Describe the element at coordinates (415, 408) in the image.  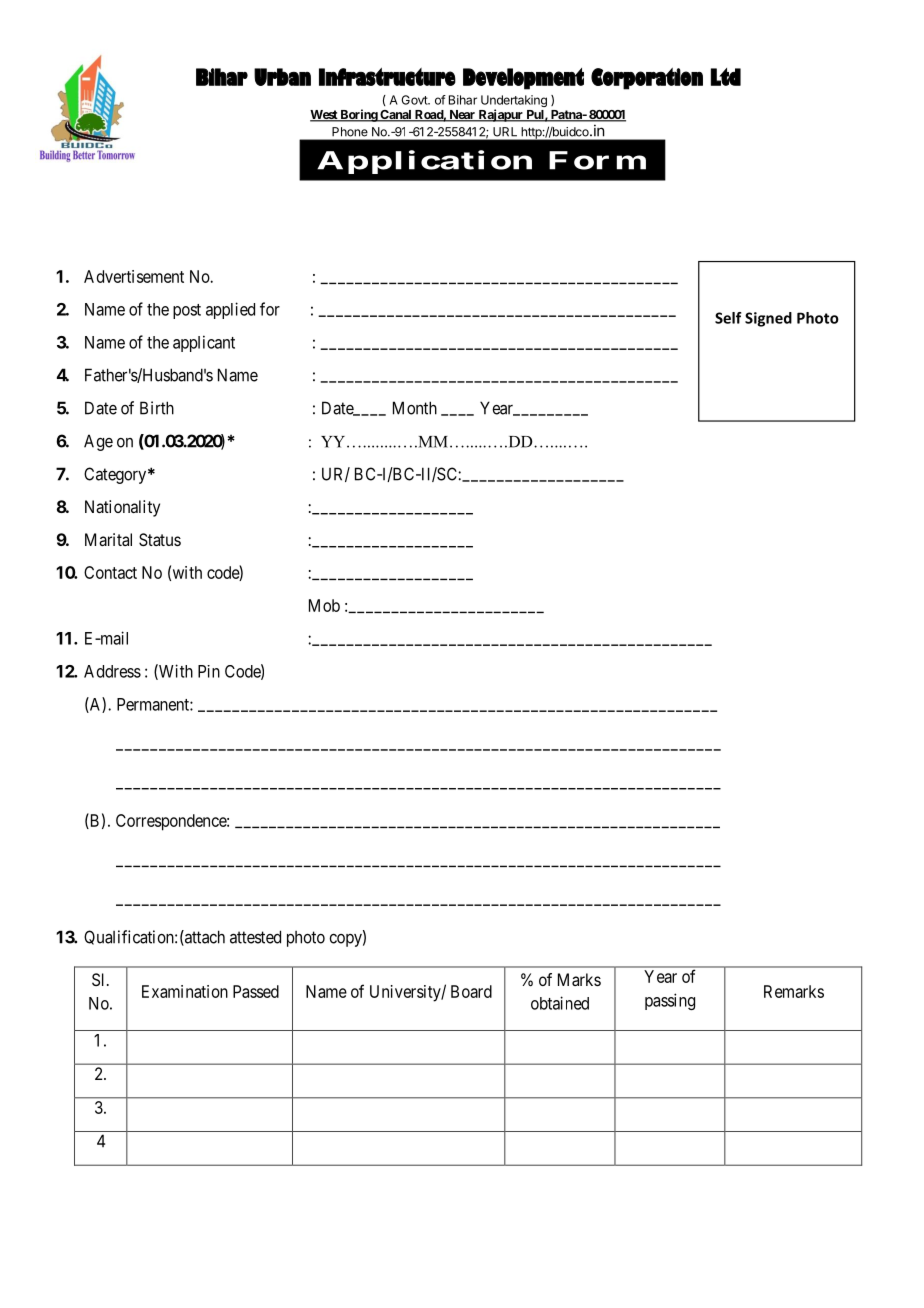
I see `Month` at that location.
